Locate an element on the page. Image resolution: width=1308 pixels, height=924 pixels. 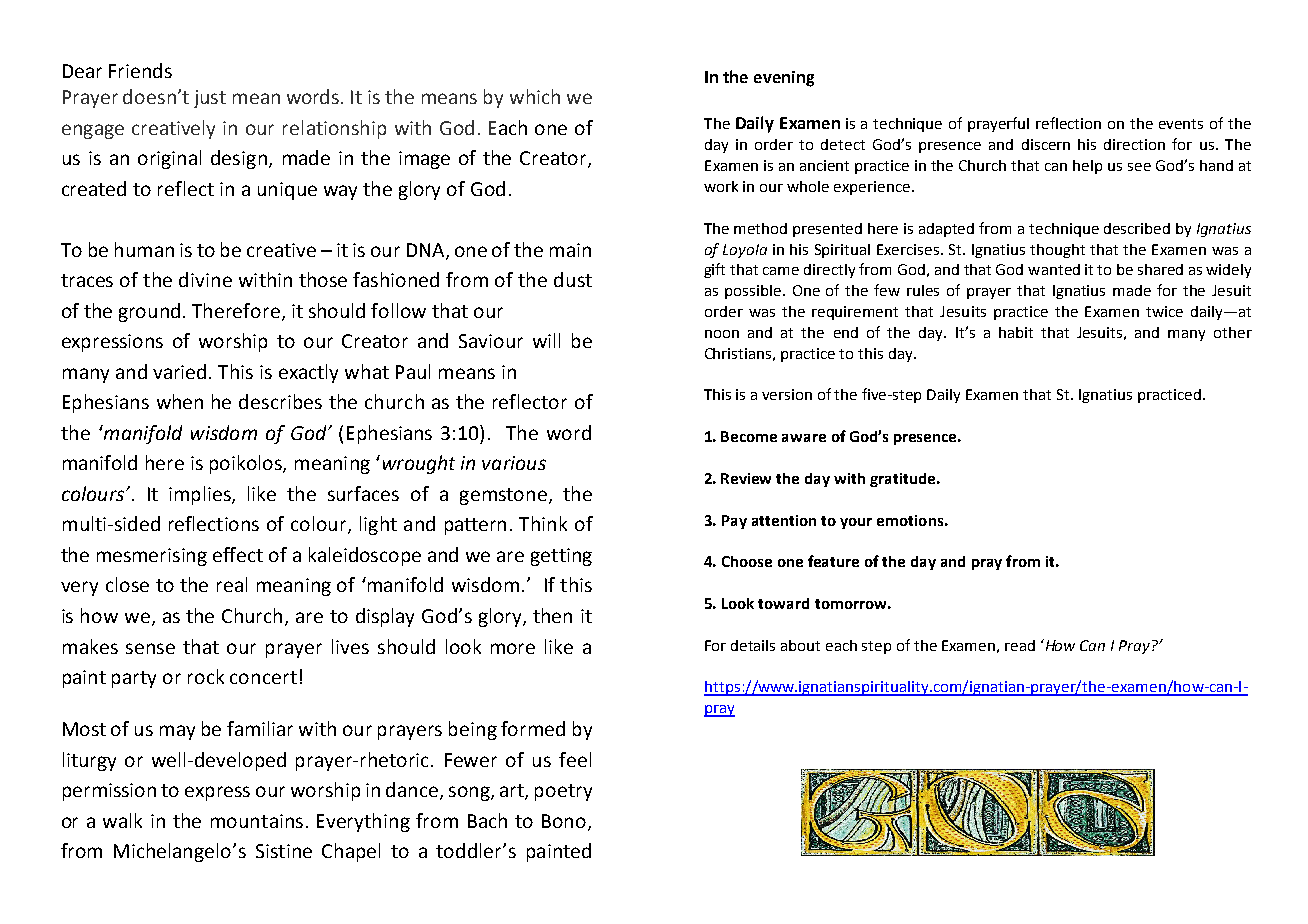
real is located at coordinates (232, 584).
